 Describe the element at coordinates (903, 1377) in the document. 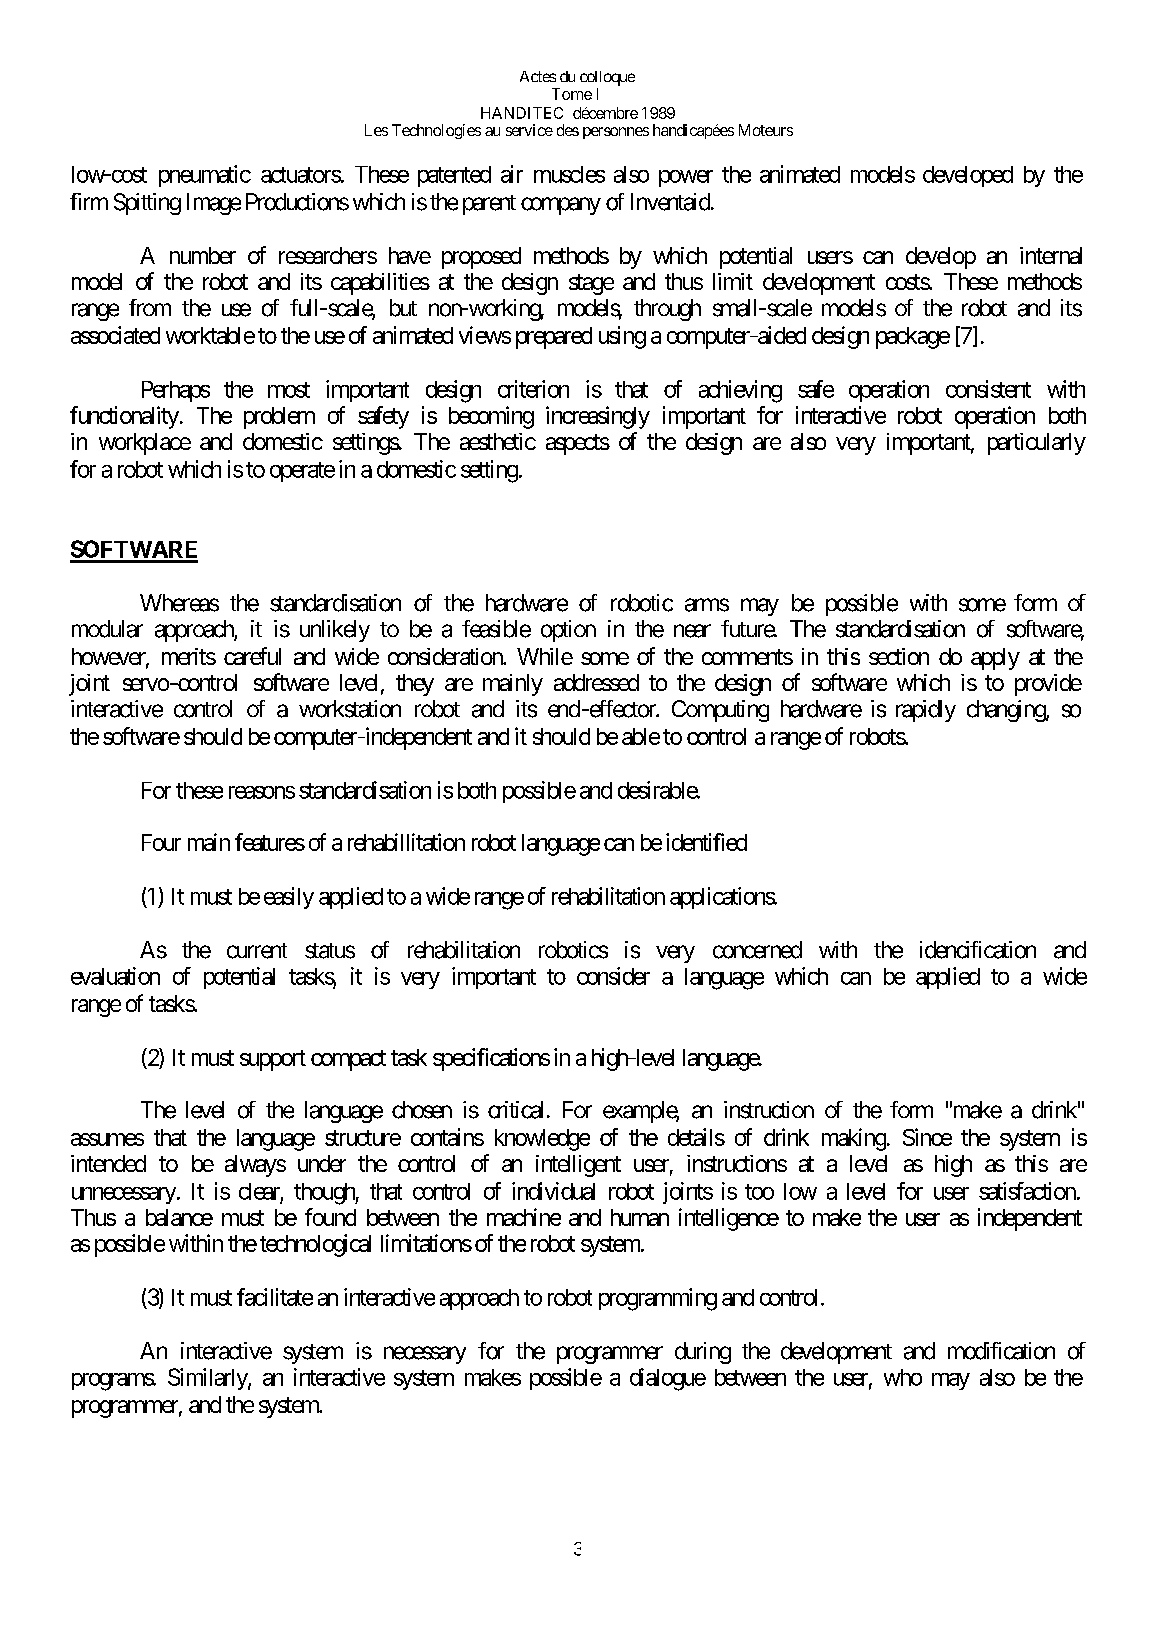

I see `who` at that location.
